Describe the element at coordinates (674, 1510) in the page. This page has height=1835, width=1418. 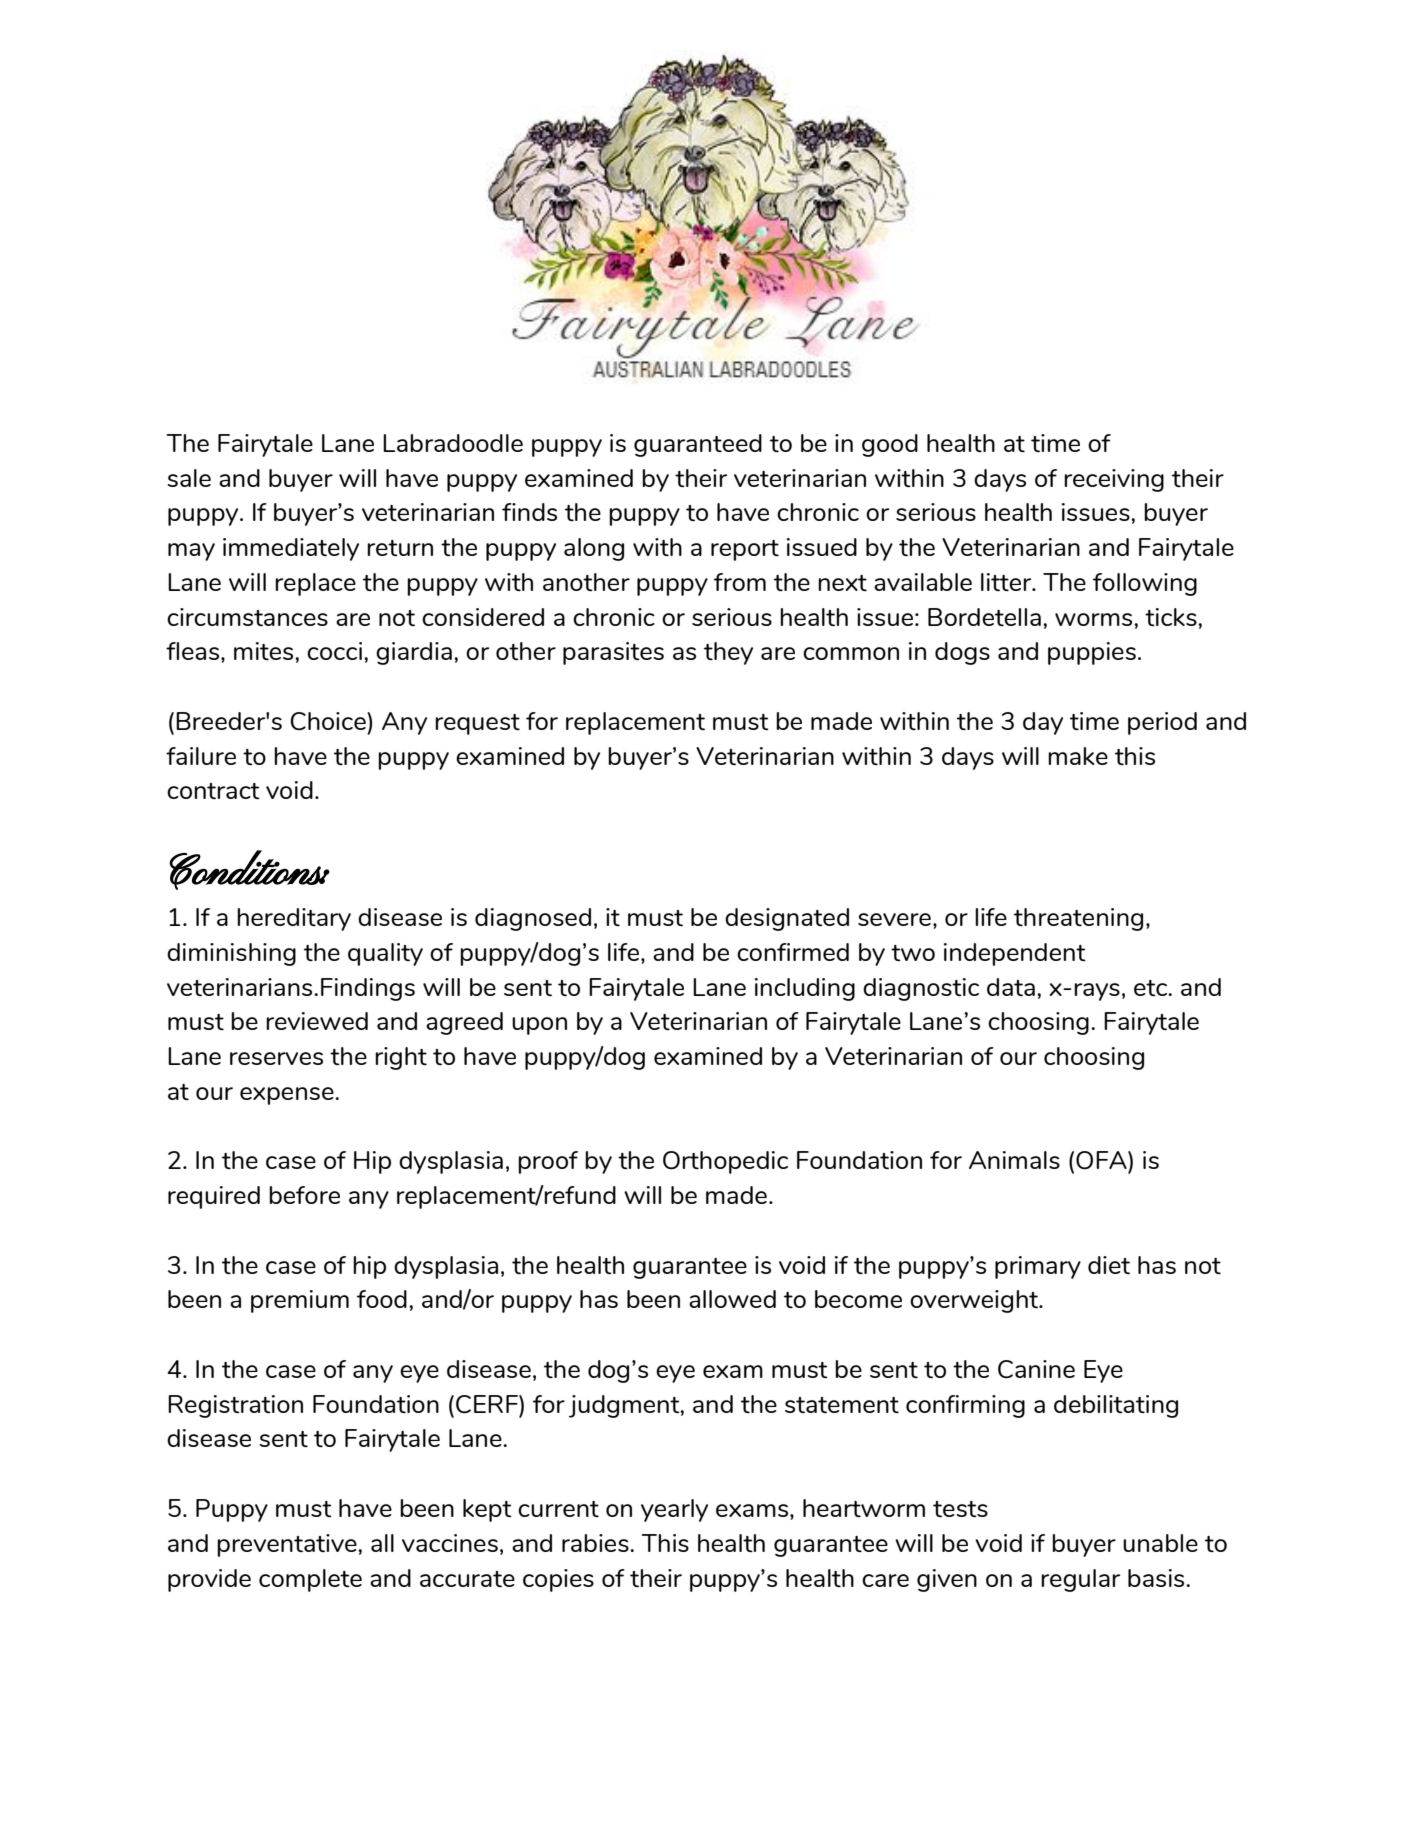
I see `yearly` at that location.
